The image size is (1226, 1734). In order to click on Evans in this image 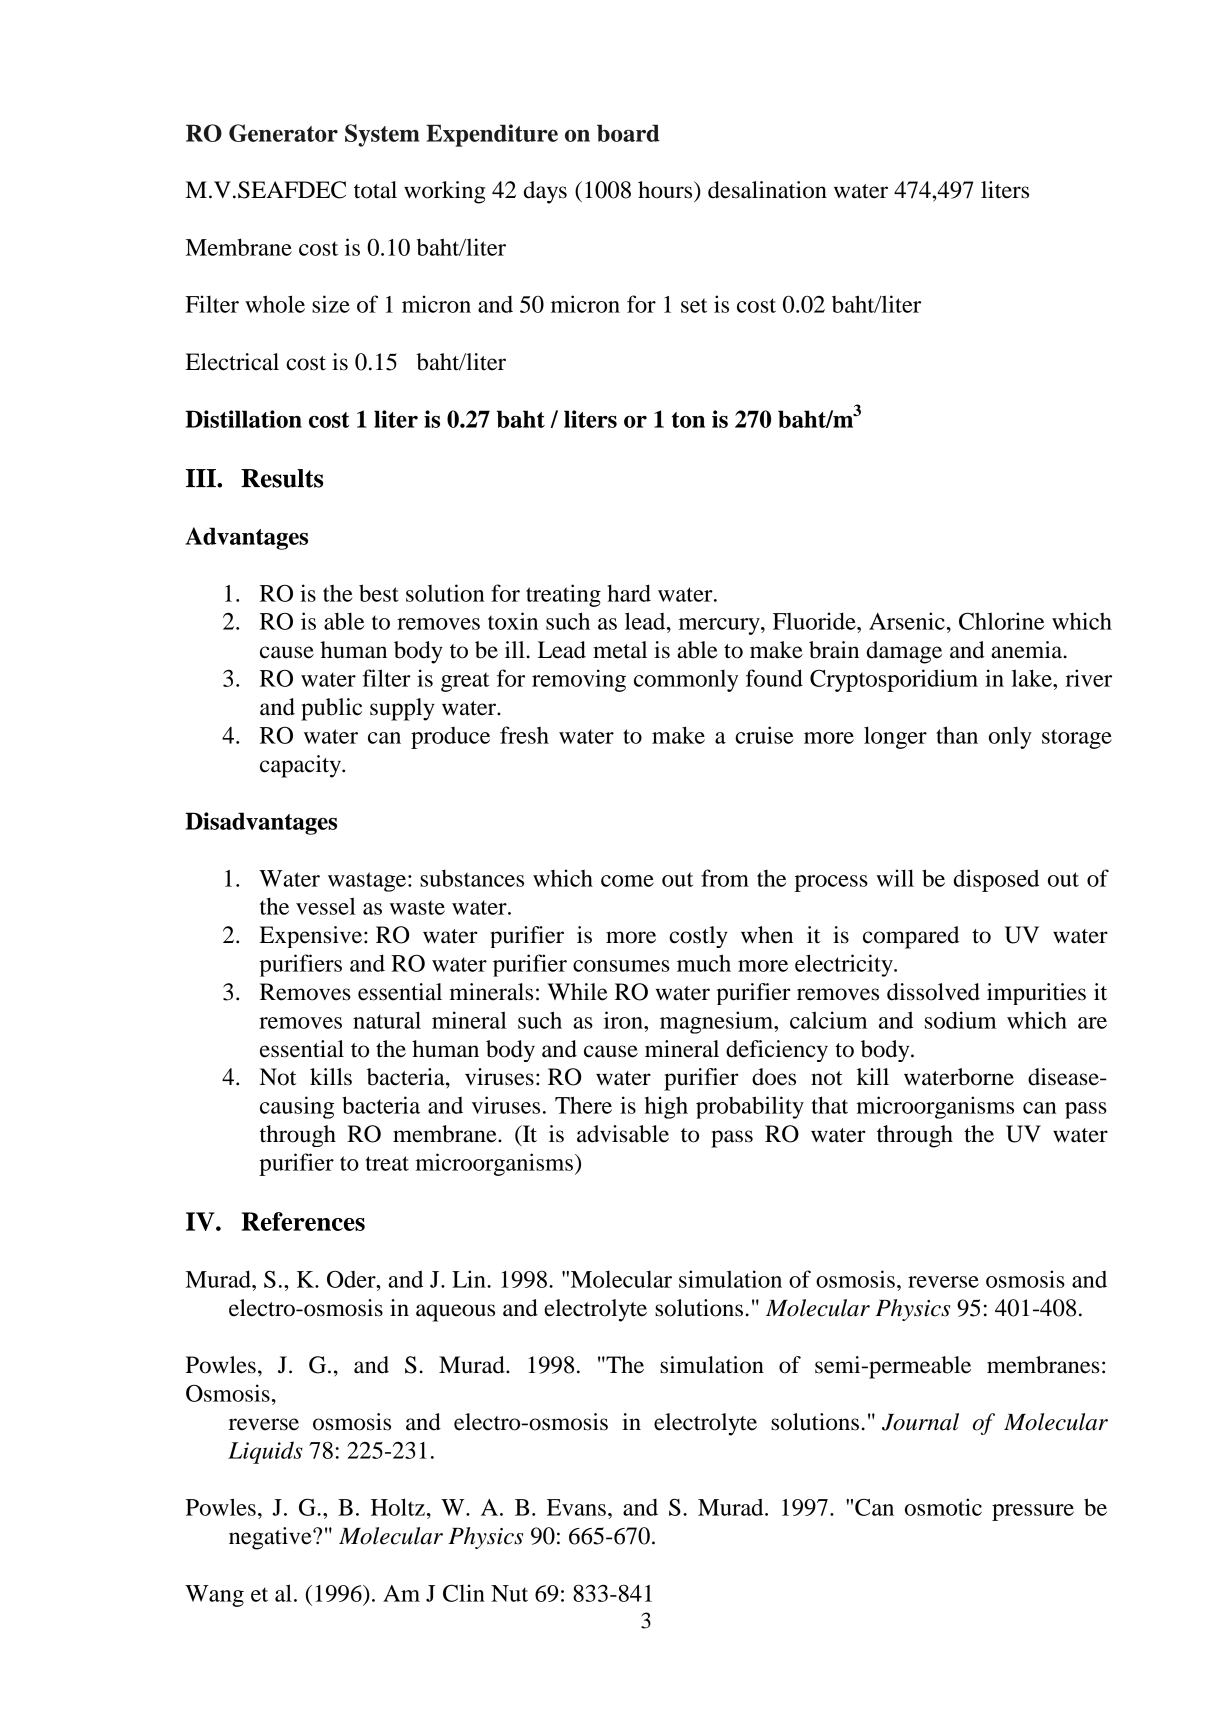, I will do `click(576, 1507)`.
